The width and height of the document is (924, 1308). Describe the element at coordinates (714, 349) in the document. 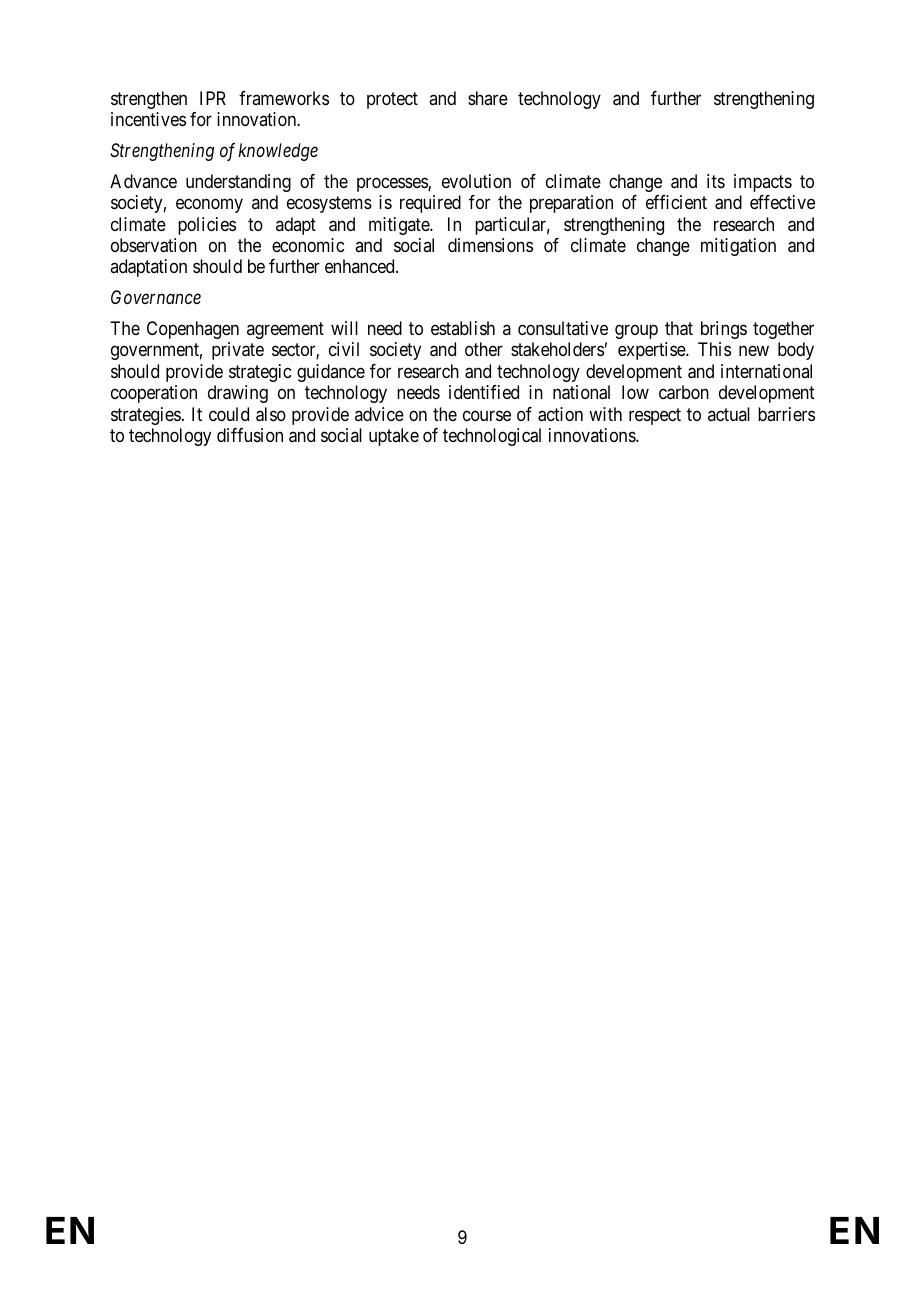

I see `This` at that location.
